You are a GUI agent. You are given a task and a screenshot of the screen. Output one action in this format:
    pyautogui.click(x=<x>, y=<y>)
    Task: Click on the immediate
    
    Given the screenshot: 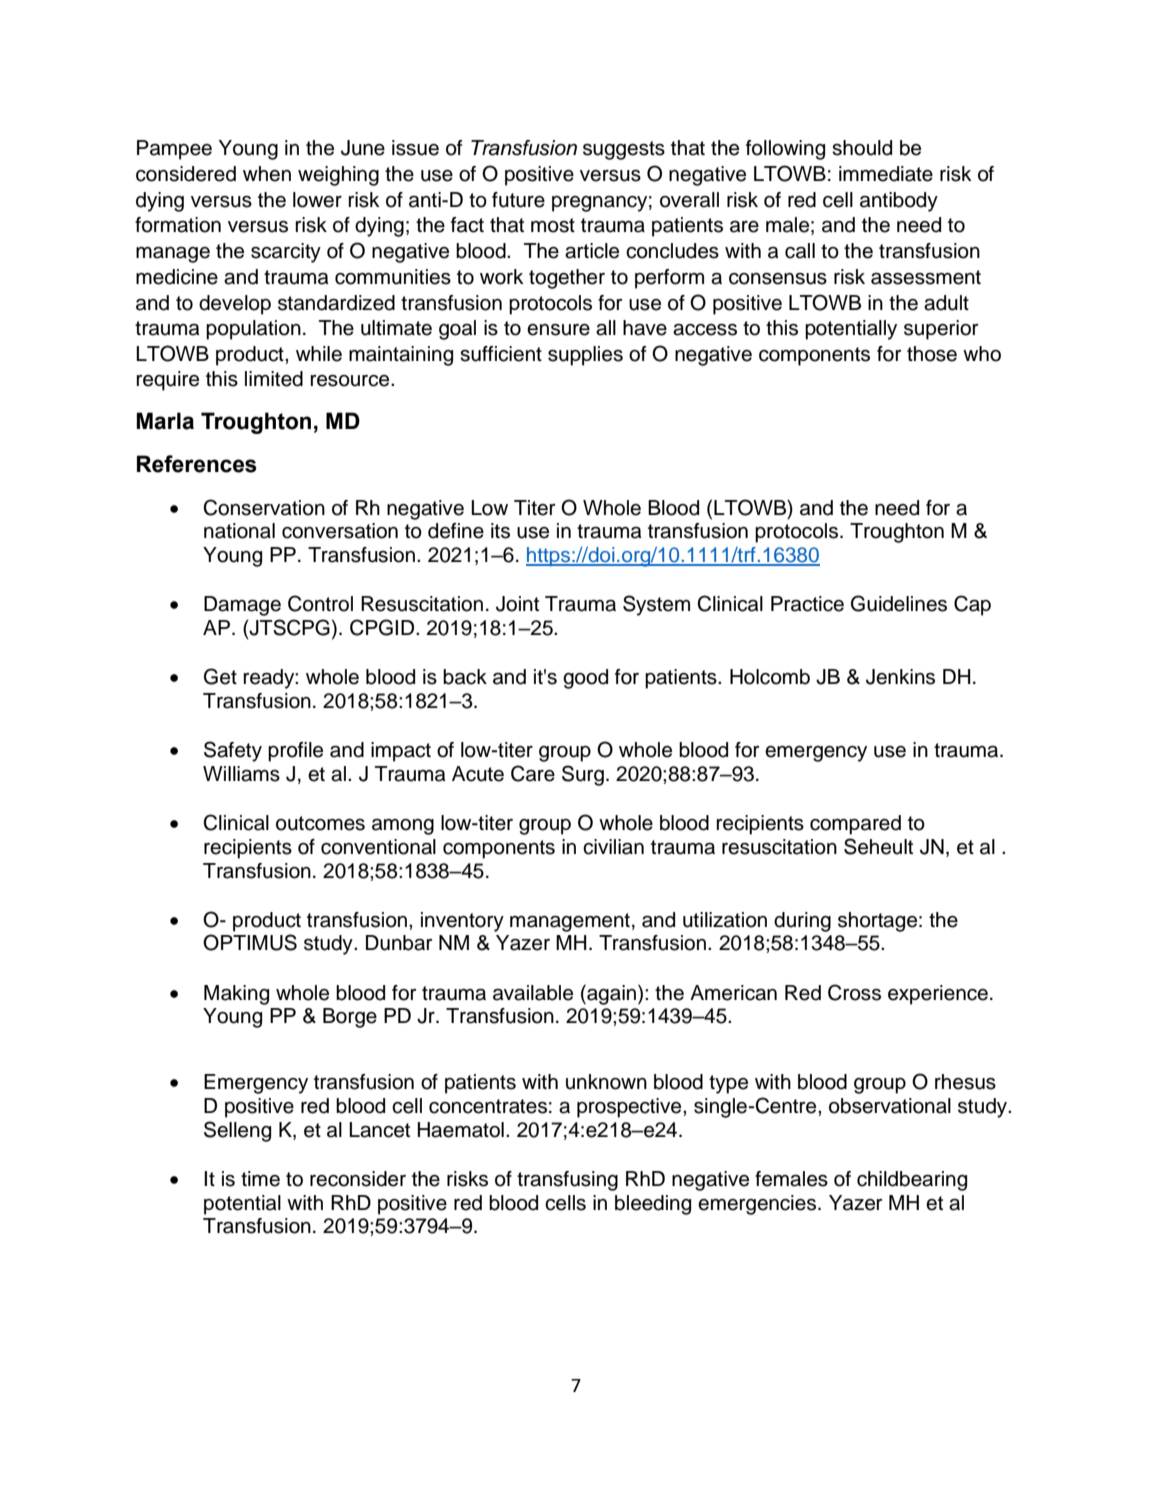 What is the action you would take?
    pyautogui.click(x=886, y=174)
